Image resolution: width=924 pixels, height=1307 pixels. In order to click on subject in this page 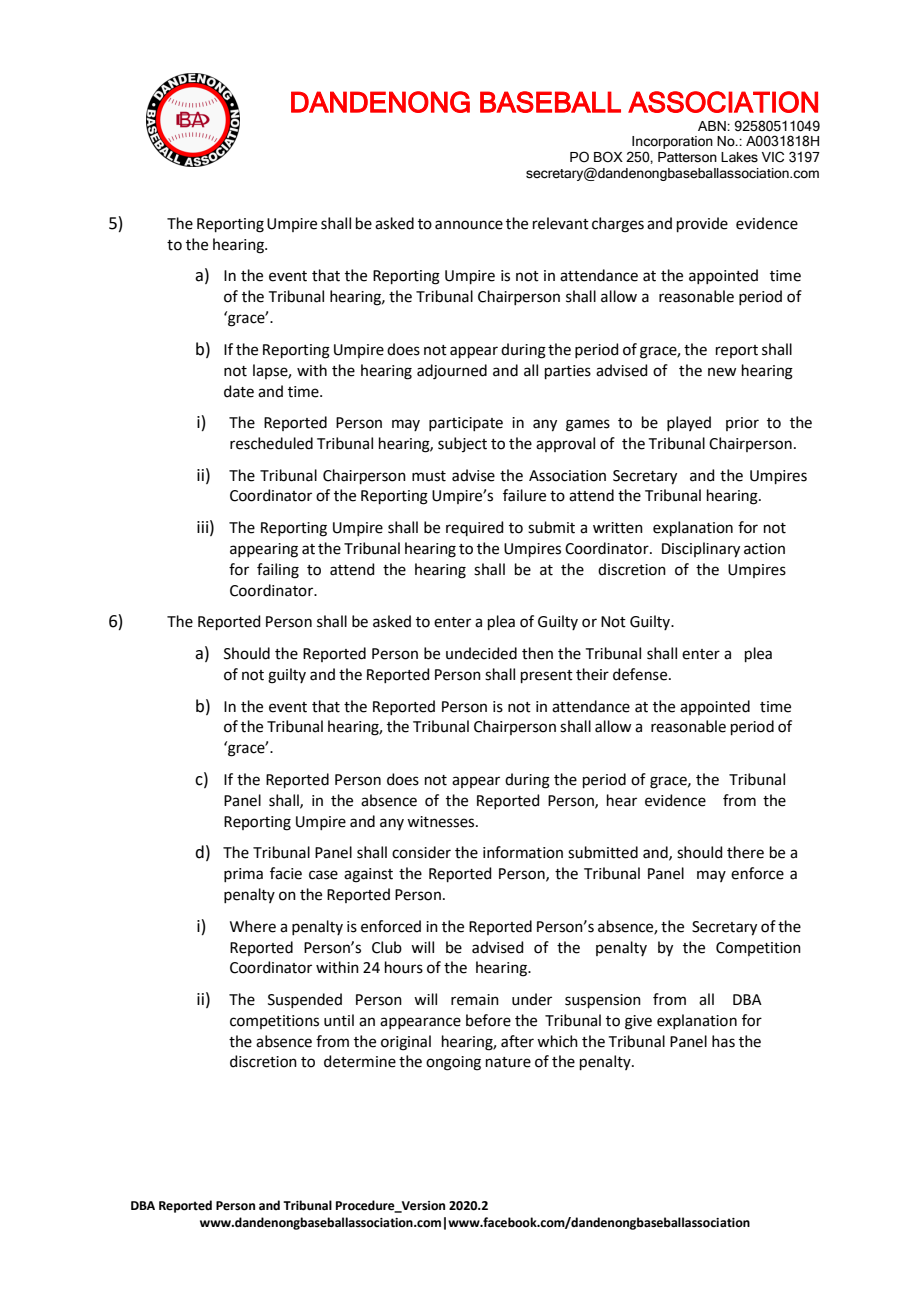, I will do `click(462, 444)`.
